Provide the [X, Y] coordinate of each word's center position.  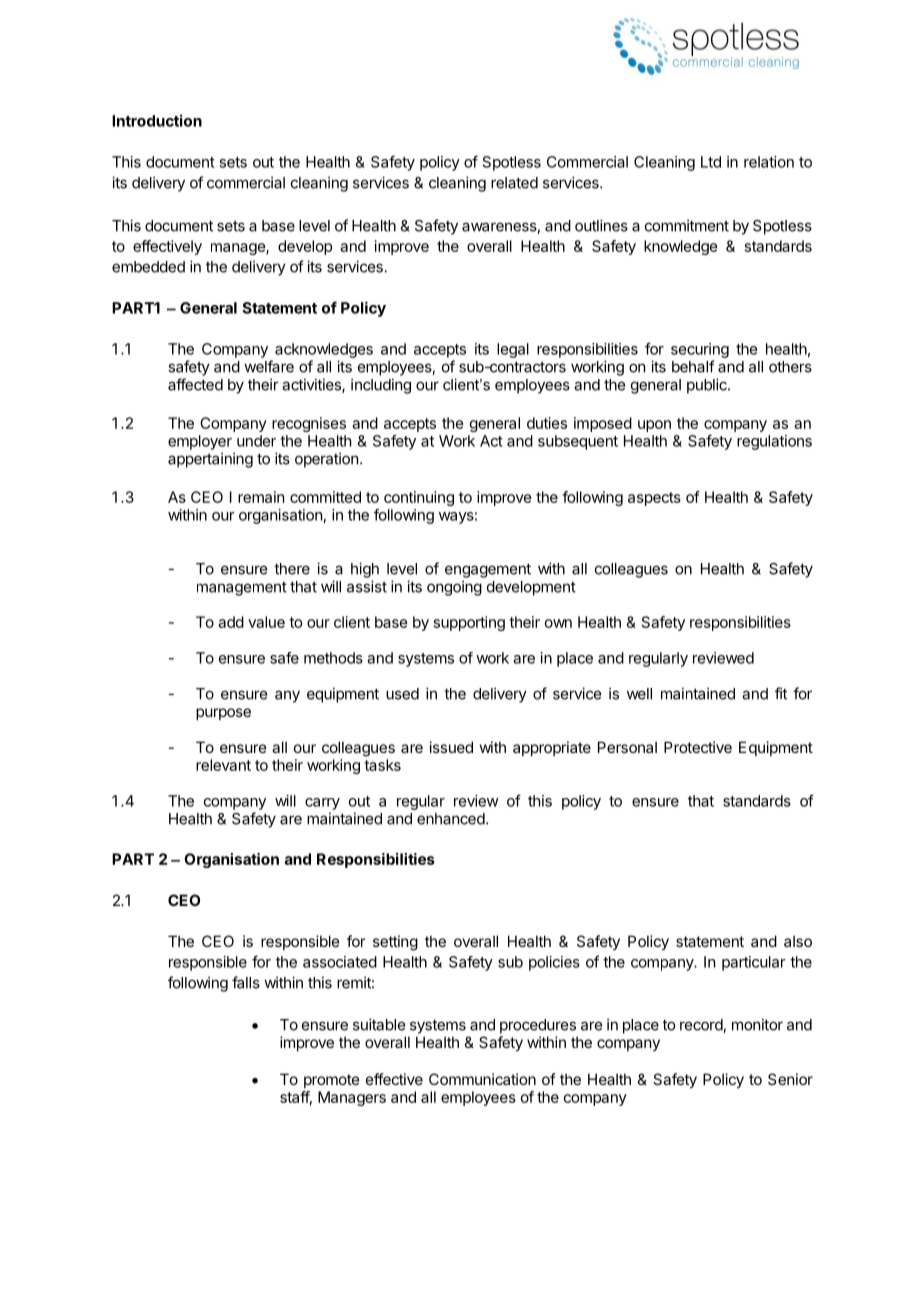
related [514, 183]
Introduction [157, 120]
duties [547, 423]
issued [451, 747]
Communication [482, 1079]
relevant [223, 765]
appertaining [210, 460]
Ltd [711, 162]
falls [246, 982]
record [702, 1026]
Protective [698, 747]
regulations [774, 442]
